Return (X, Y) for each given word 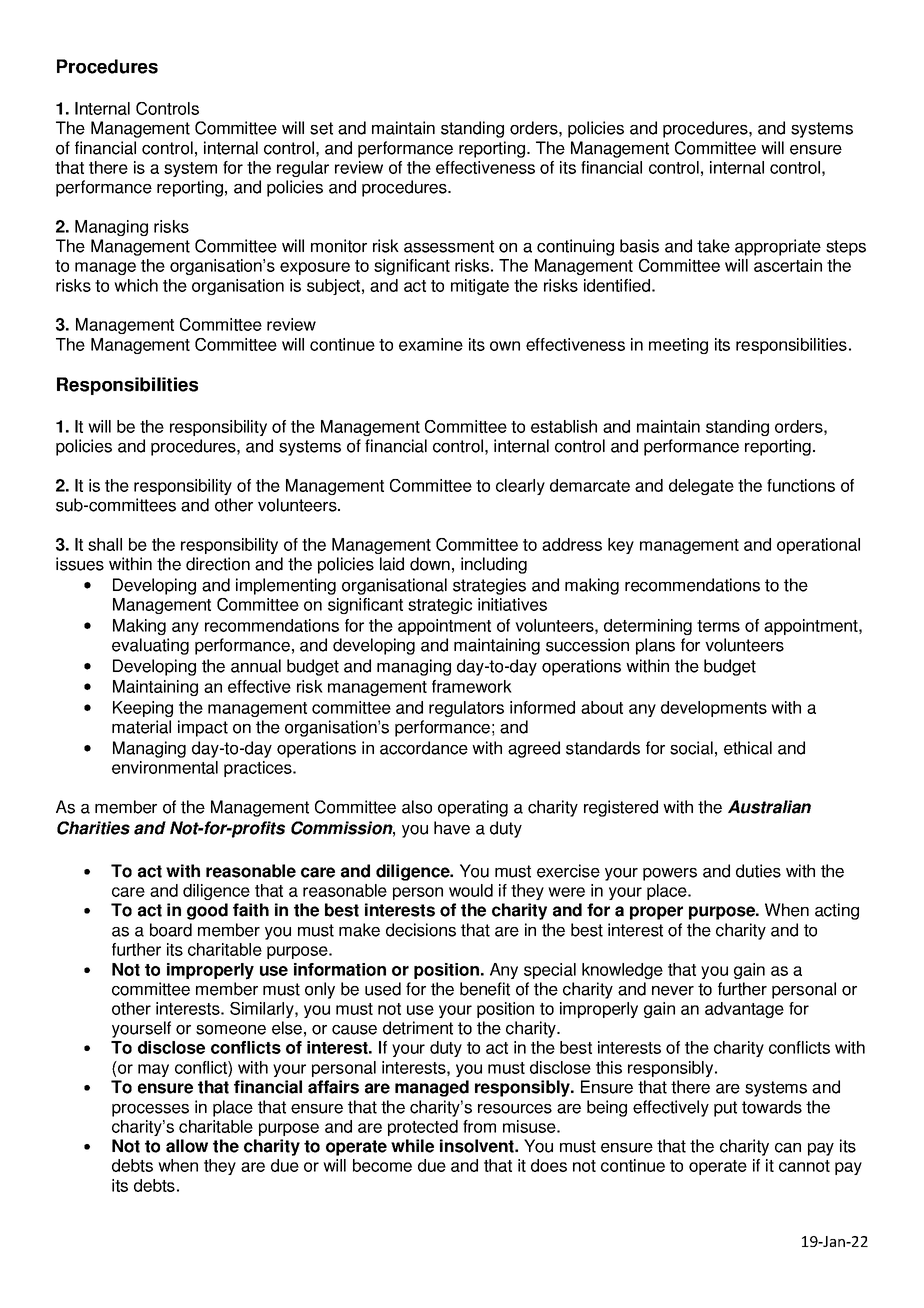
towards (772, 1107)
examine (431, 344)
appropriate (778, 247)
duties (758, 871)
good (207, 911)
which (136, 285)
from (479, 1126)
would (471, 890)
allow (187, 1146)
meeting (678, 346)
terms (718, 626)
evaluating (150, 646)
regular (303, 169)
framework (472, 686)
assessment (449, 246)
